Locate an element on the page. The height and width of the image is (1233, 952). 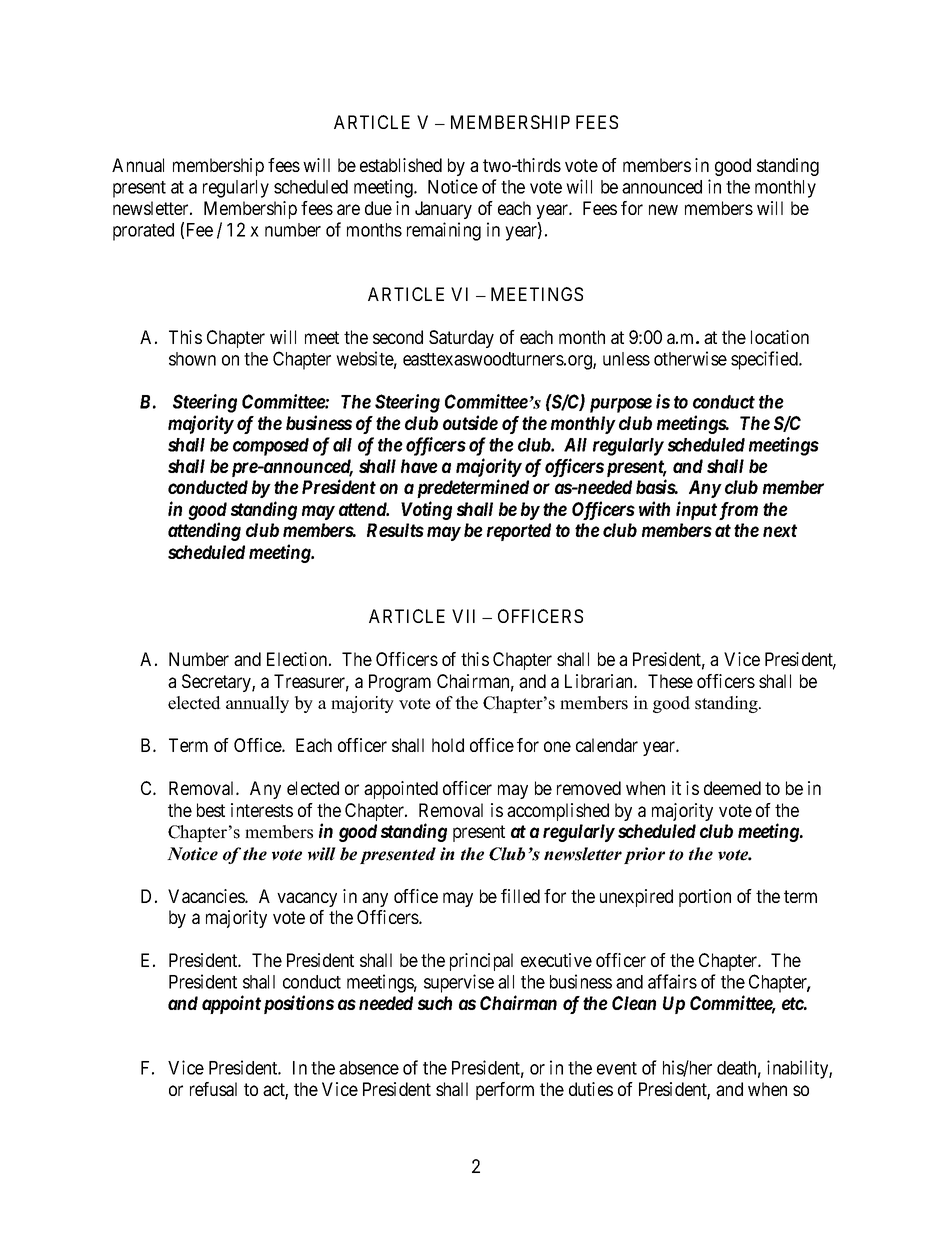
otherwise is located at coordinates (690, 358).
